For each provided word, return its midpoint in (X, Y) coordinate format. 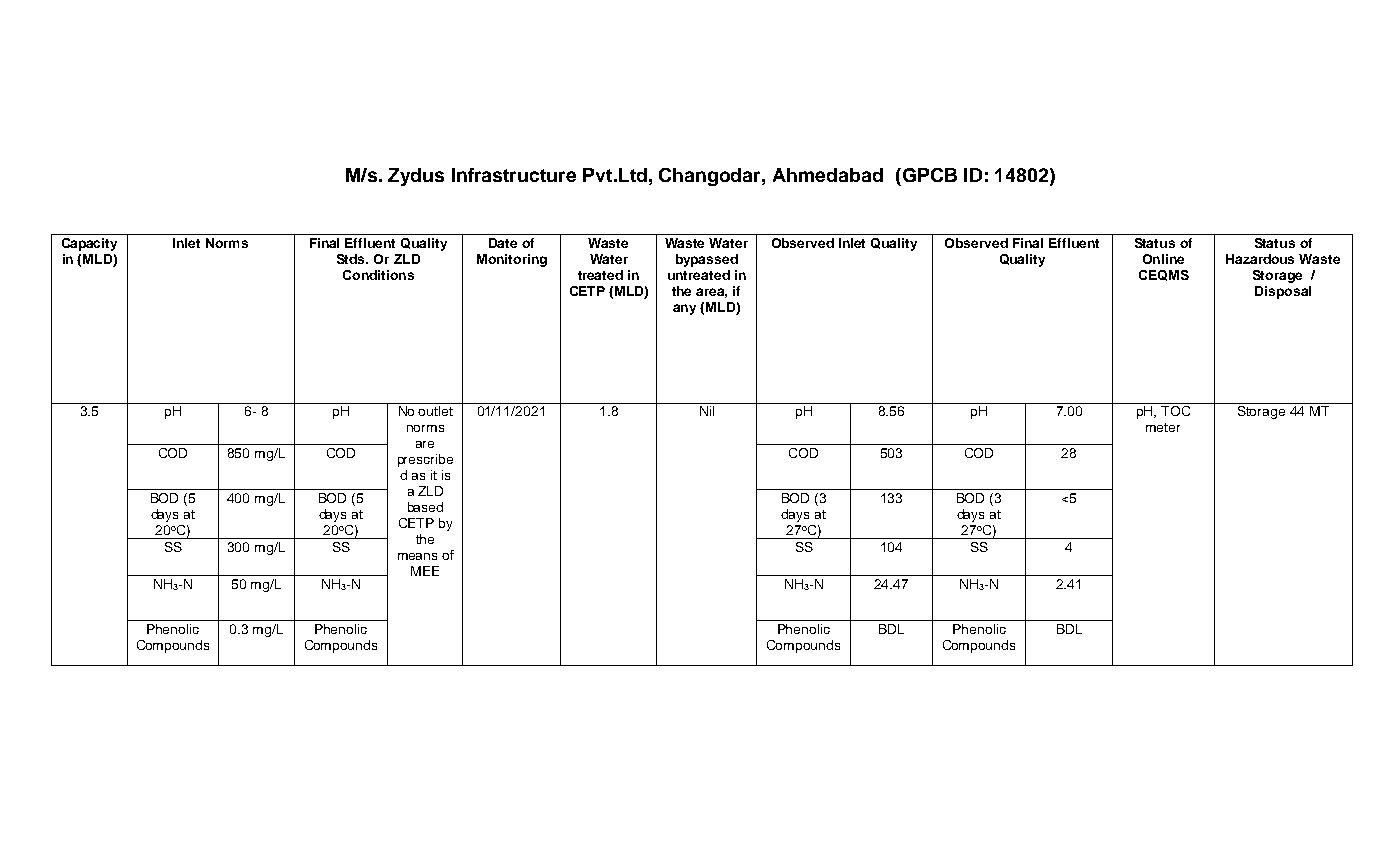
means (417, 556)
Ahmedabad (828, 175)
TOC (1175, 411)
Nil (707, 411)
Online (1163, 259)
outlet (435, 411)
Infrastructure (514, 175)
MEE (425, 571)
